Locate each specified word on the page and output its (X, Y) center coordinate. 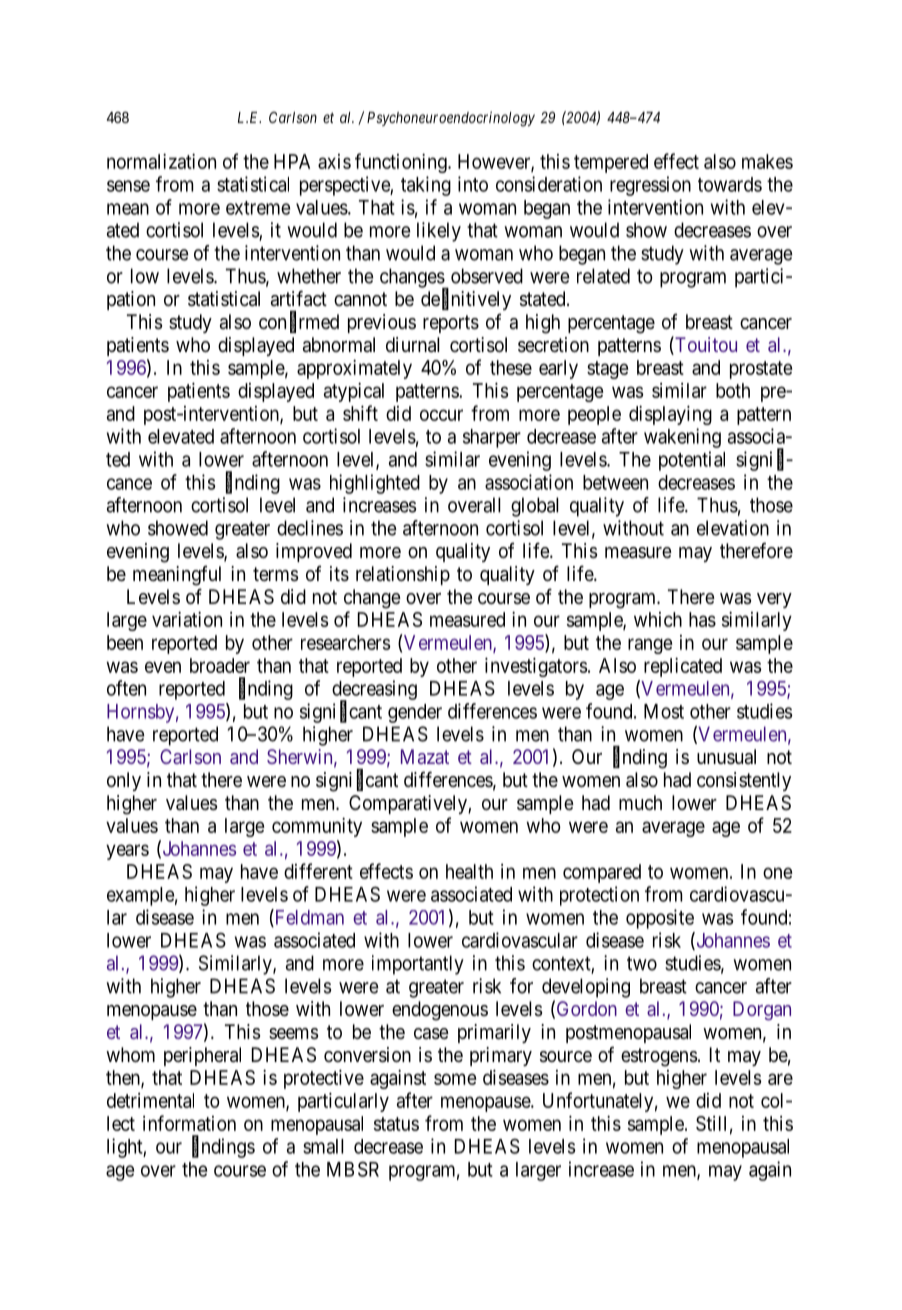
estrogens (659, 1057)
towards (730, 184)
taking (426, 186)
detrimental (150, 1100)
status (396, 1124)
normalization (161, 161)
